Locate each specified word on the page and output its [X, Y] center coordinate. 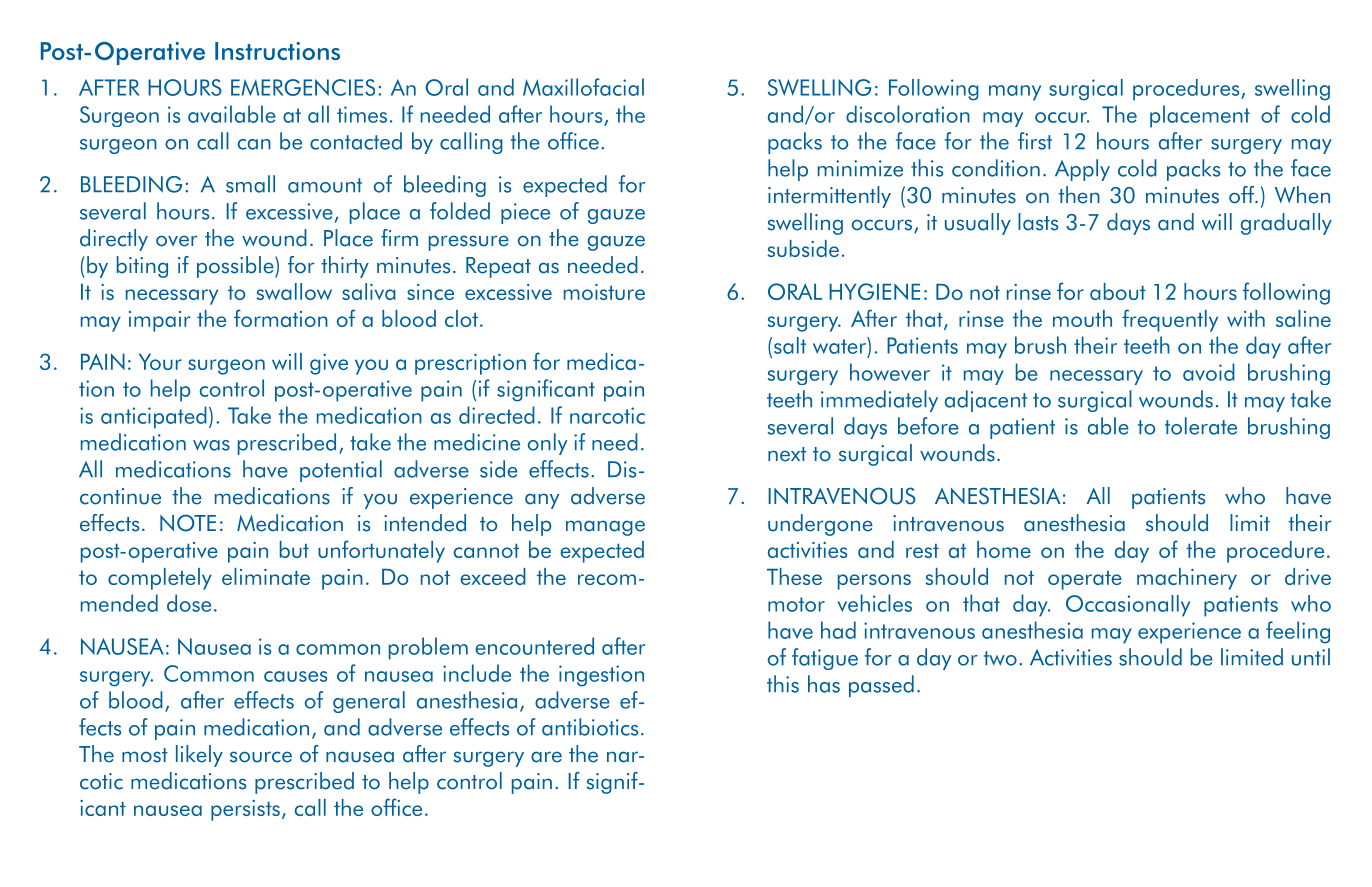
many [1015, 93]
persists [245, 810]
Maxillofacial [583, 87]
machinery [1187, 579]
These [794, 576]
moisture [604, 292]
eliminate [266, 576]
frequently [1170, 320]
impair [159, 321]
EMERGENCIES [303, 87]
